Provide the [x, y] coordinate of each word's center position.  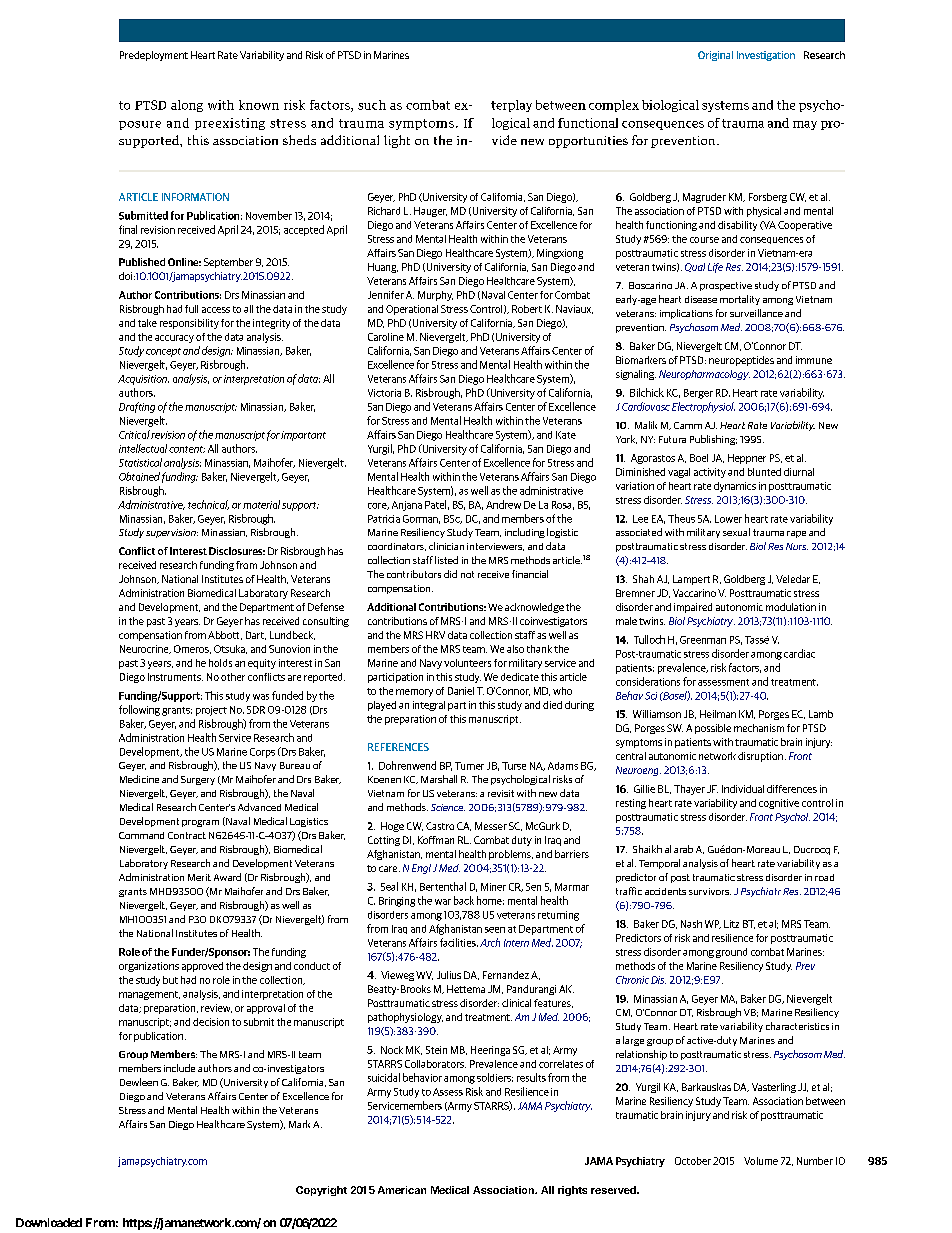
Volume [761, 1161]
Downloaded [49, 1222]
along [187, 106]
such [372, 105]
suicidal [384, 1077]
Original [715, 56]
